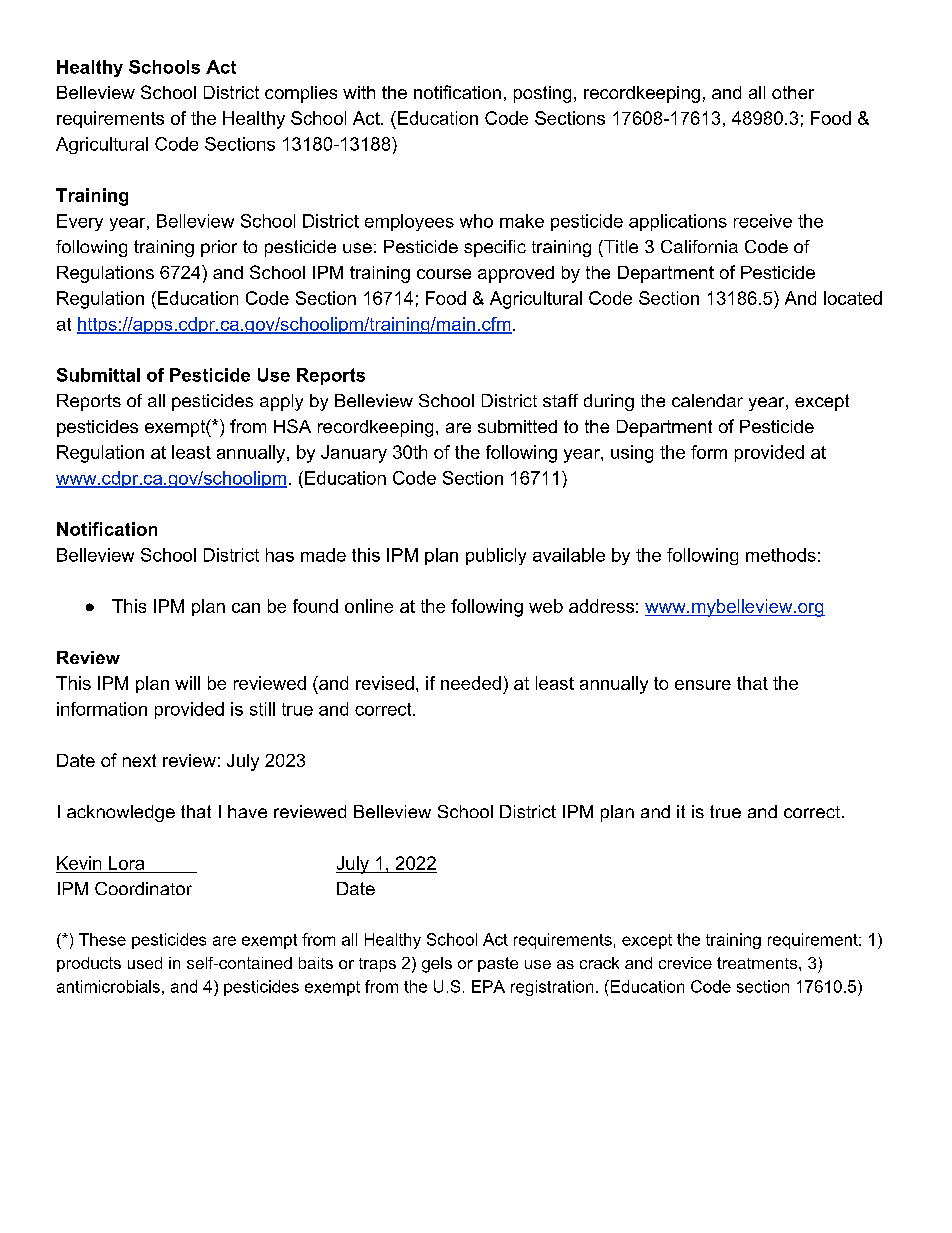 The image size is (952, 1233). I want to click on California, so click(699, 246).
